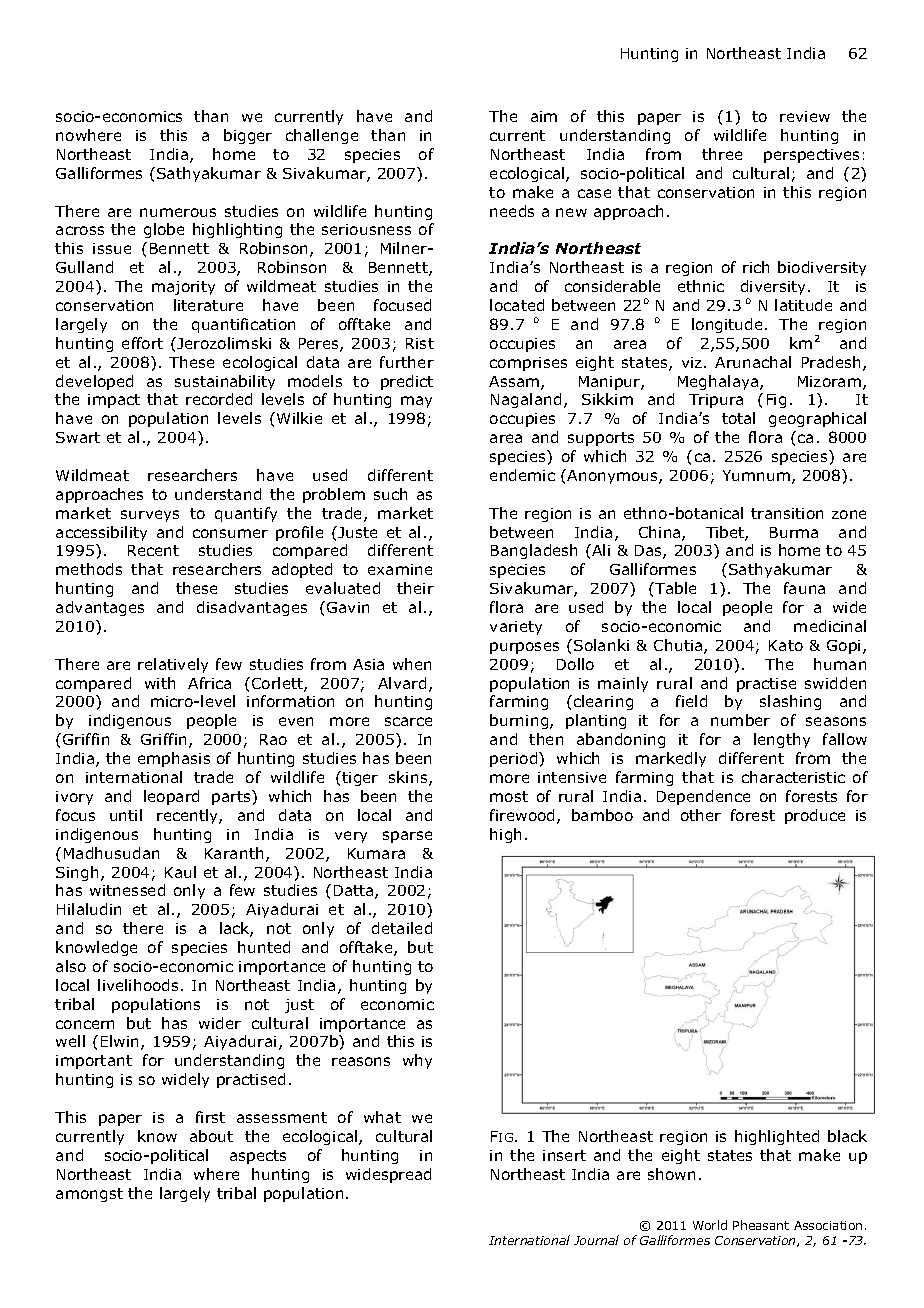 The height and width of the screenshot is (1308, 924). What do you see at coordinates (761, 1225) in the screenshot?
I see `Pheasant` at bounding box center [761, 1225].
